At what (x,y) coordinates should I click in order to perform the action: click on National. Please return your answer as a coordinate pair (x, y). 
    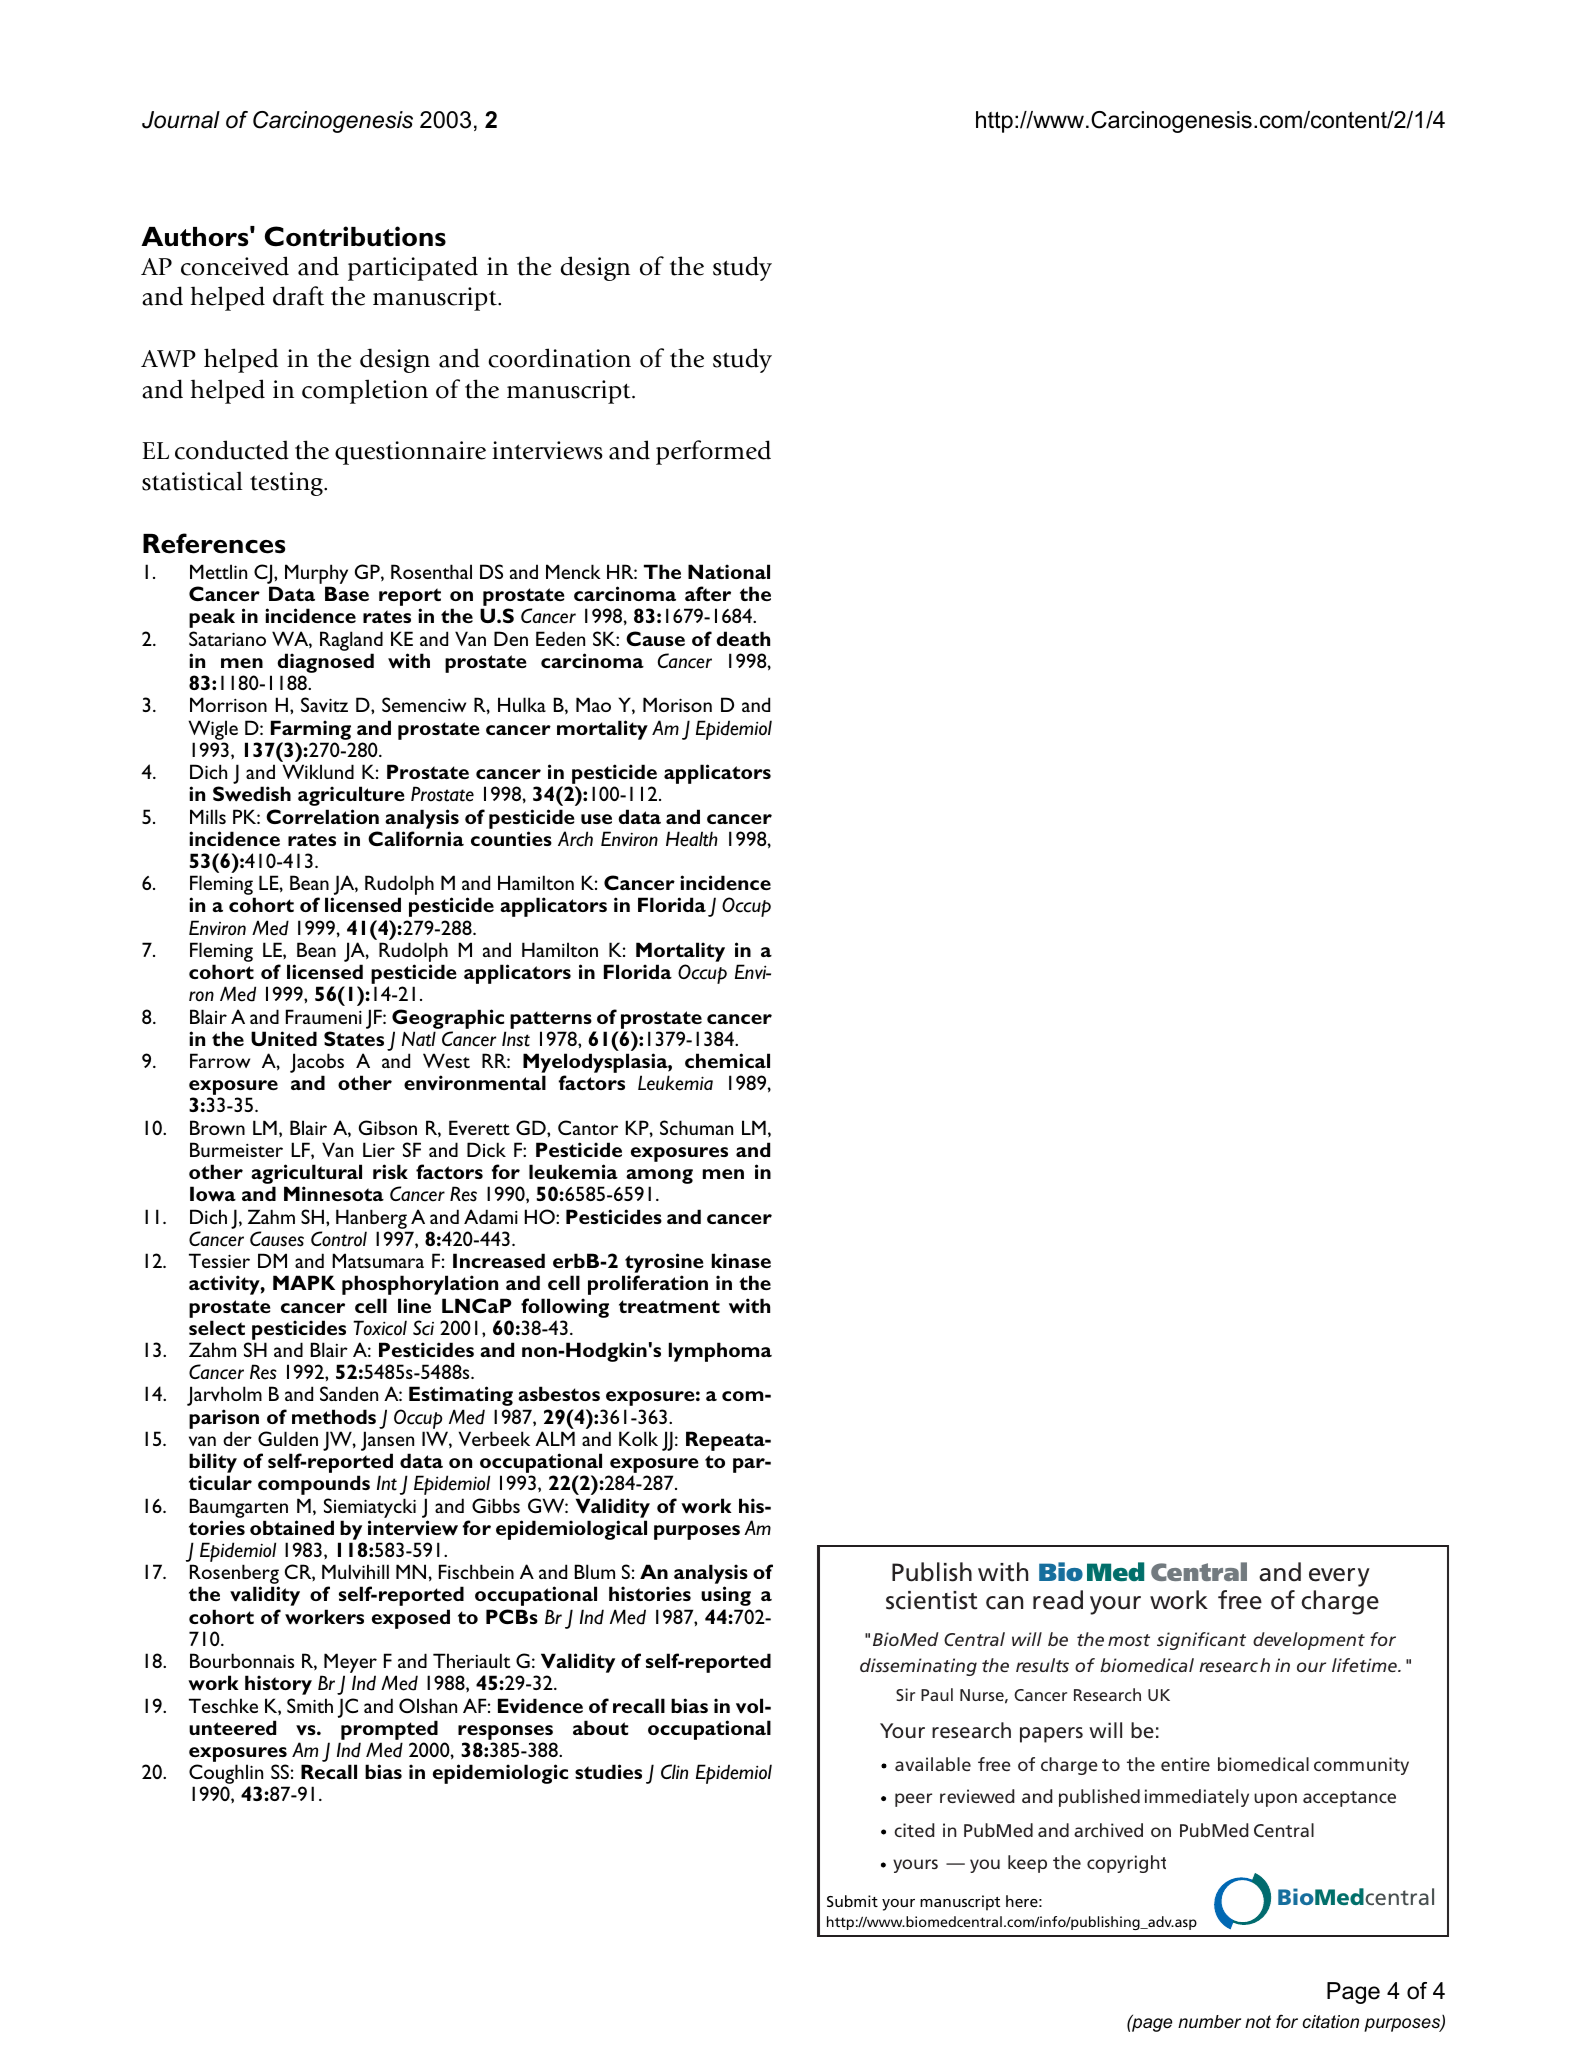
    Looking at the image, I should click on (729, 571).
